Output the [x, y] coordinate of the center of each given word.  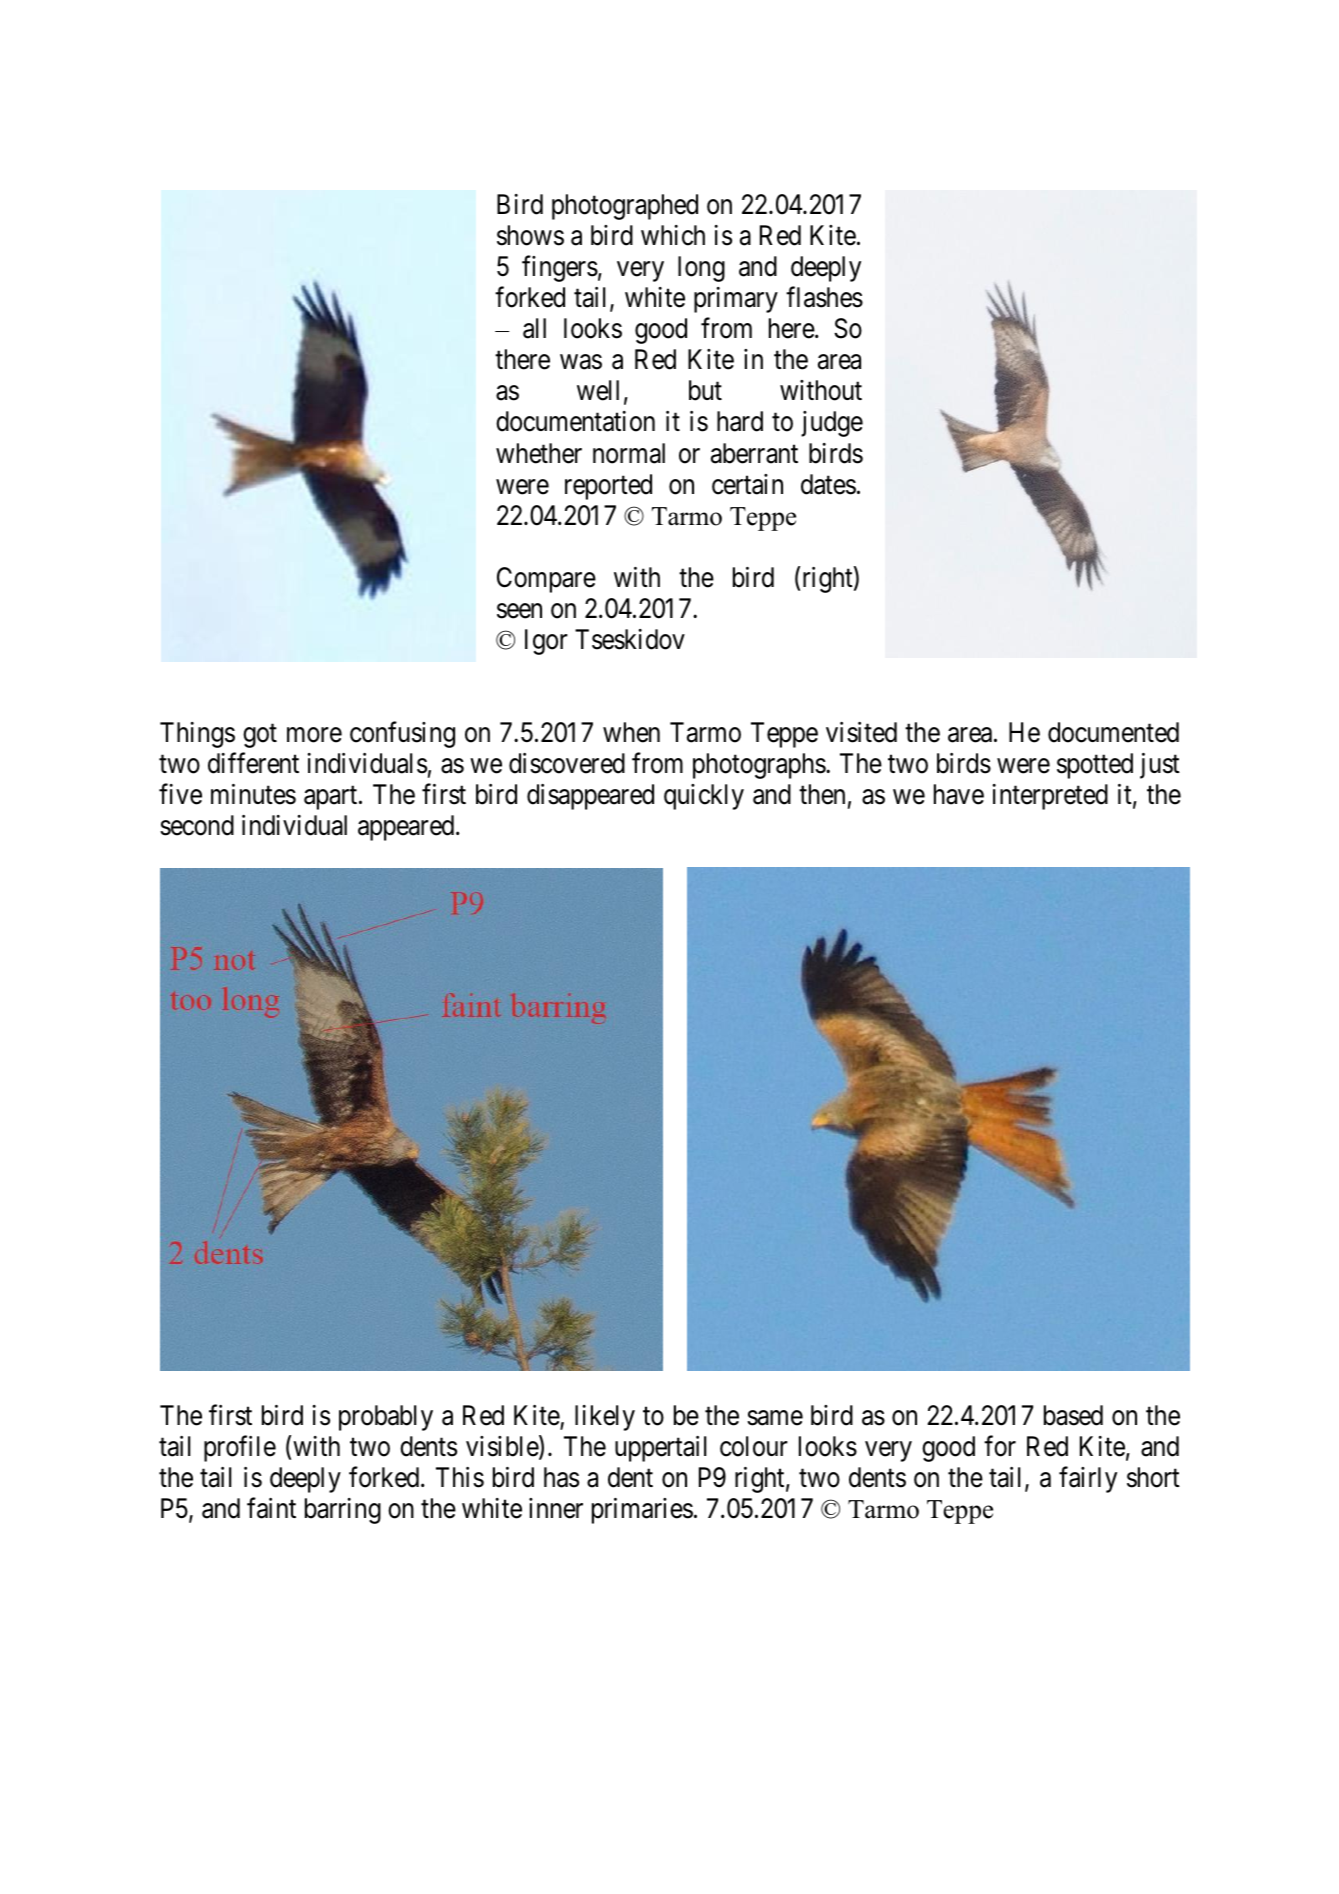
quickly [704, 797]
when [631, 732]
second [197, 825]
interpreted [1050, 797]
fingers [560, 269]
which [673, 235]
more [314, 735]
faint [271, 1508]
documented [1113, 732]
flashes [824, 297]
